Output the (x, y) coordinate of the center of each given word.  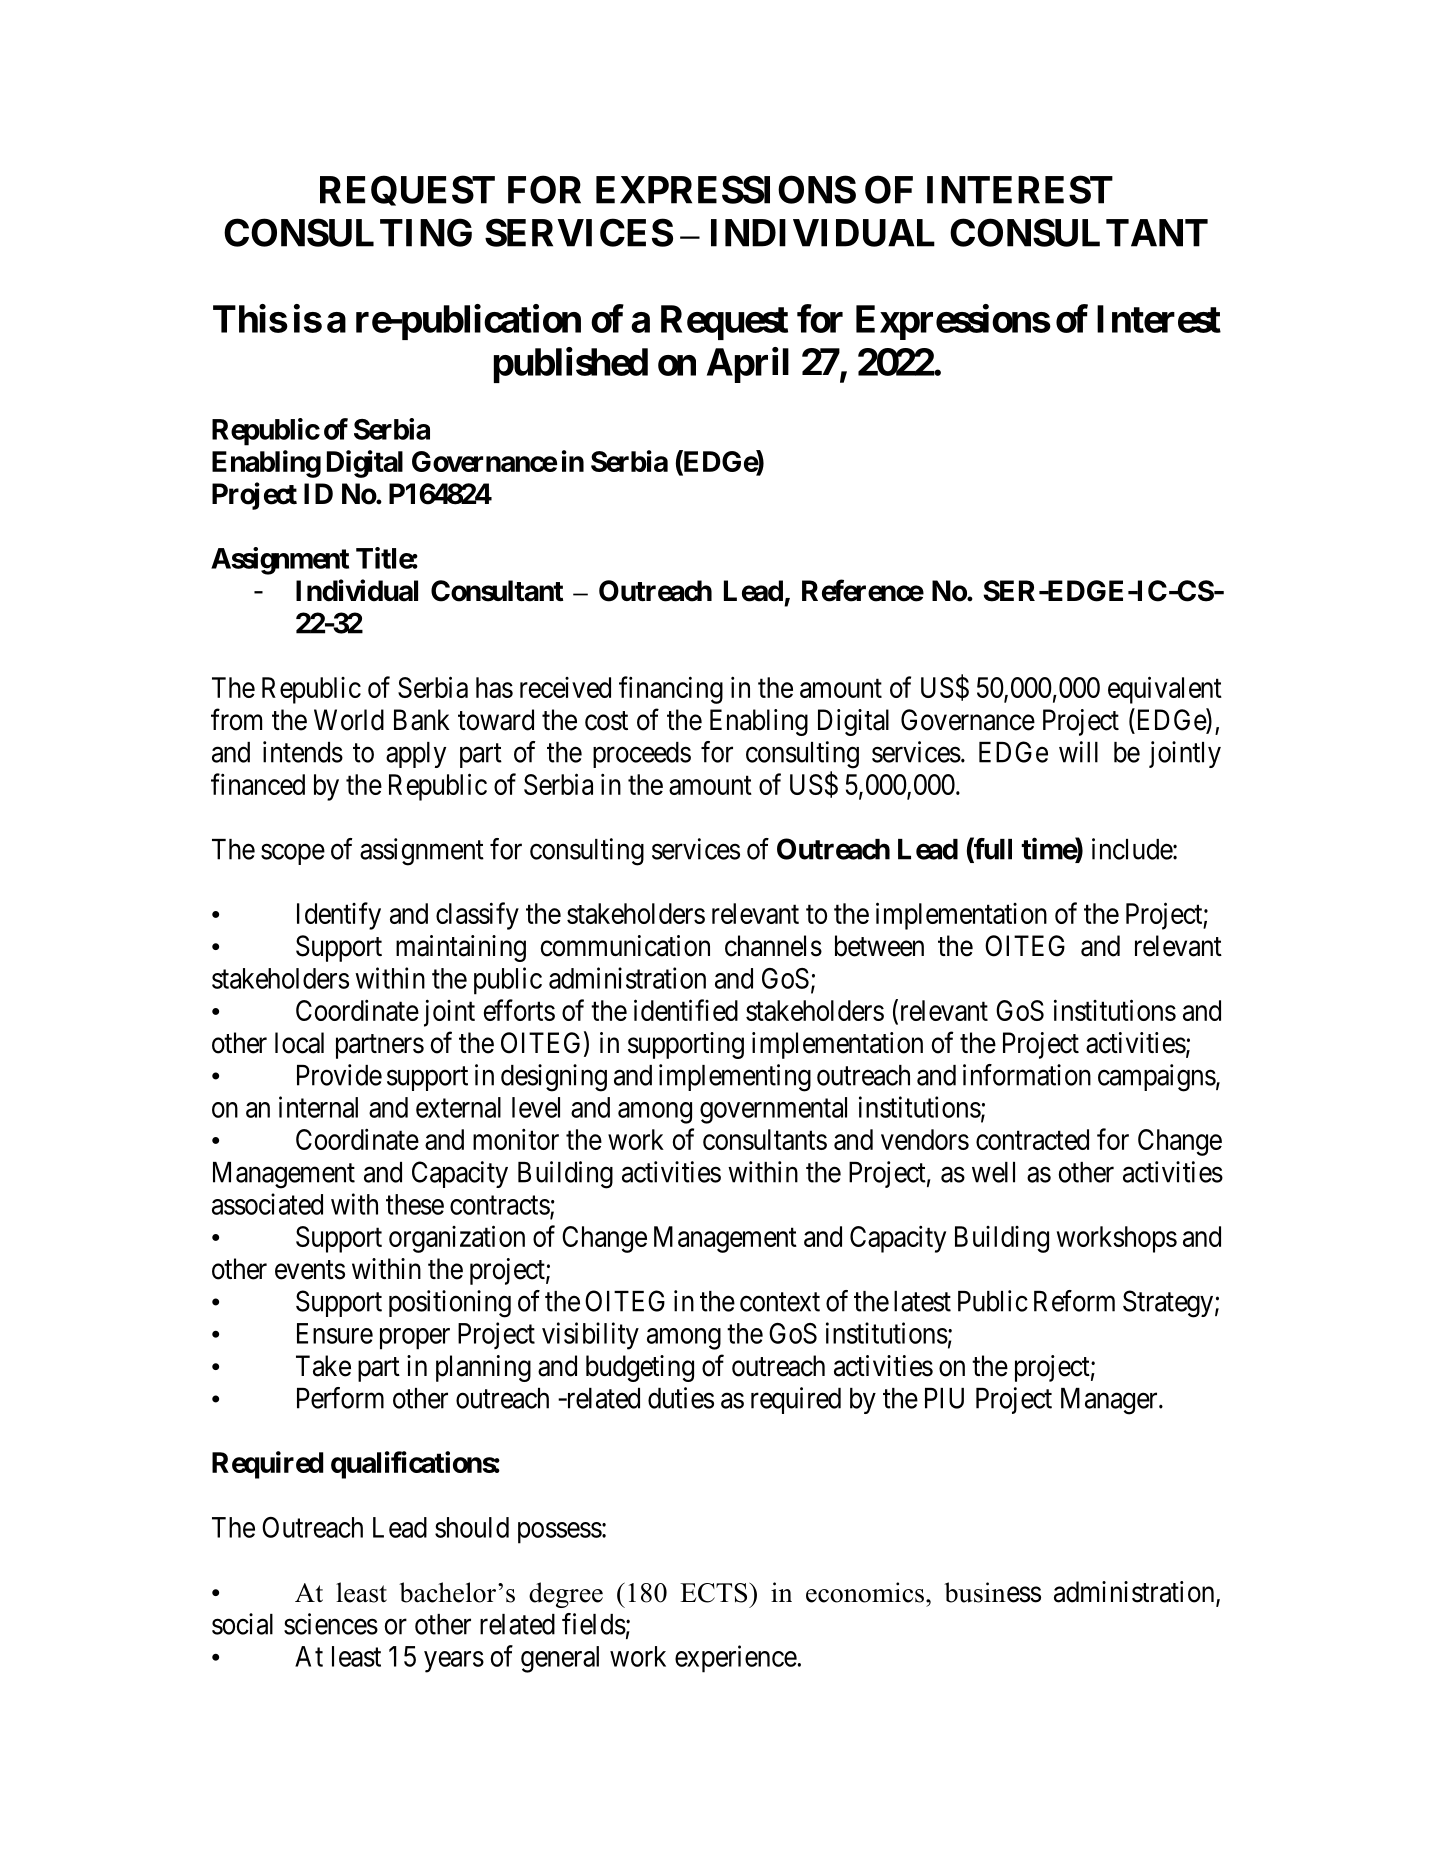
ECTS (715, 1592)
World (349, 720)
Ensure (335, 1333)
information (1027, 1075)
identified (686, 1010)
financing (671, 690)
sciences (331, 1624)
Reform (1074, 1301)
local (299, 1043)
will (1078, 752)
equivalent (1165, 690)
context (780, 1302)
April (748, 365)
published (571, 365)
